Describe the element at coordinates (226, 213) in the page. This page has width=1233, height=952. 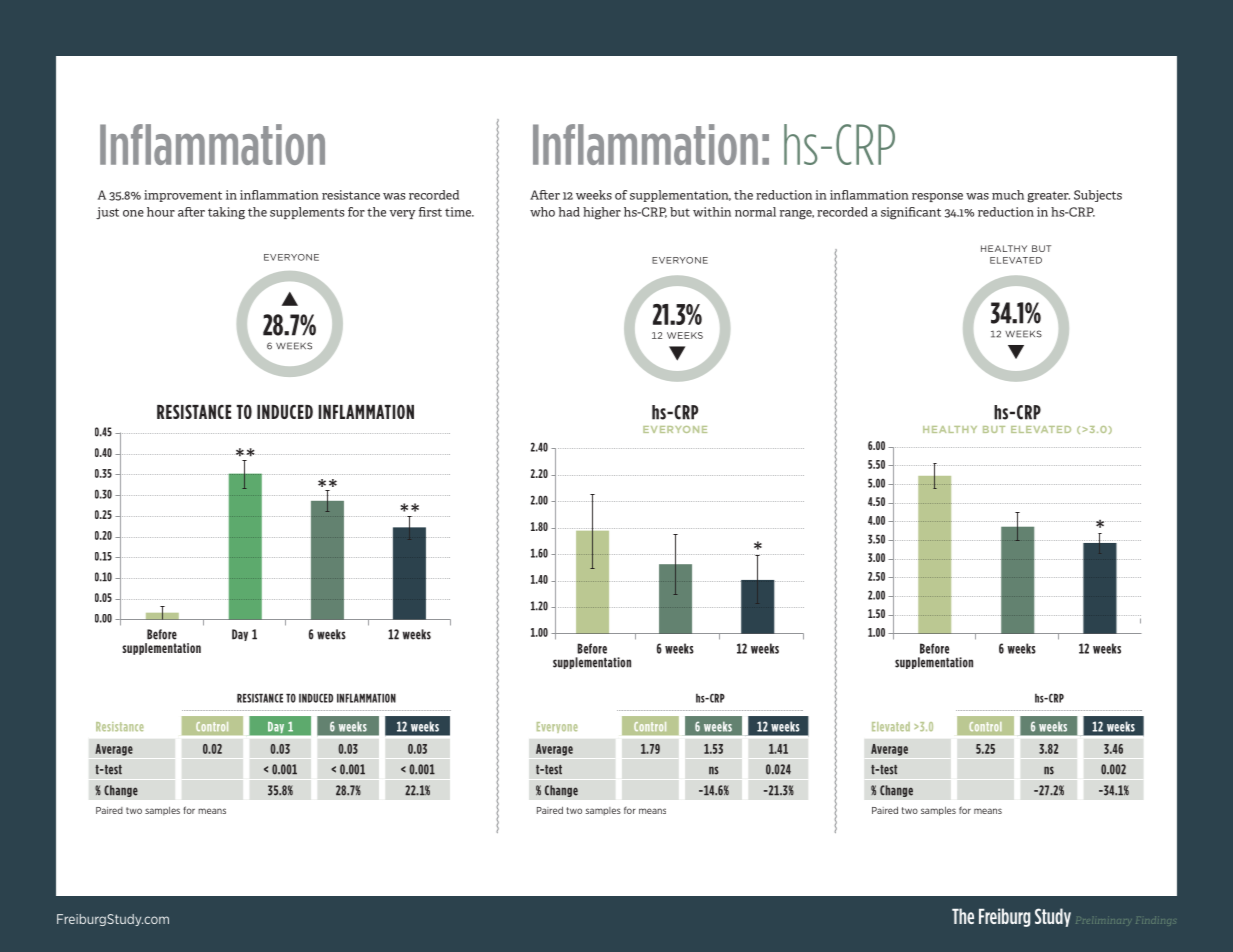
I see `taking` at that location.
